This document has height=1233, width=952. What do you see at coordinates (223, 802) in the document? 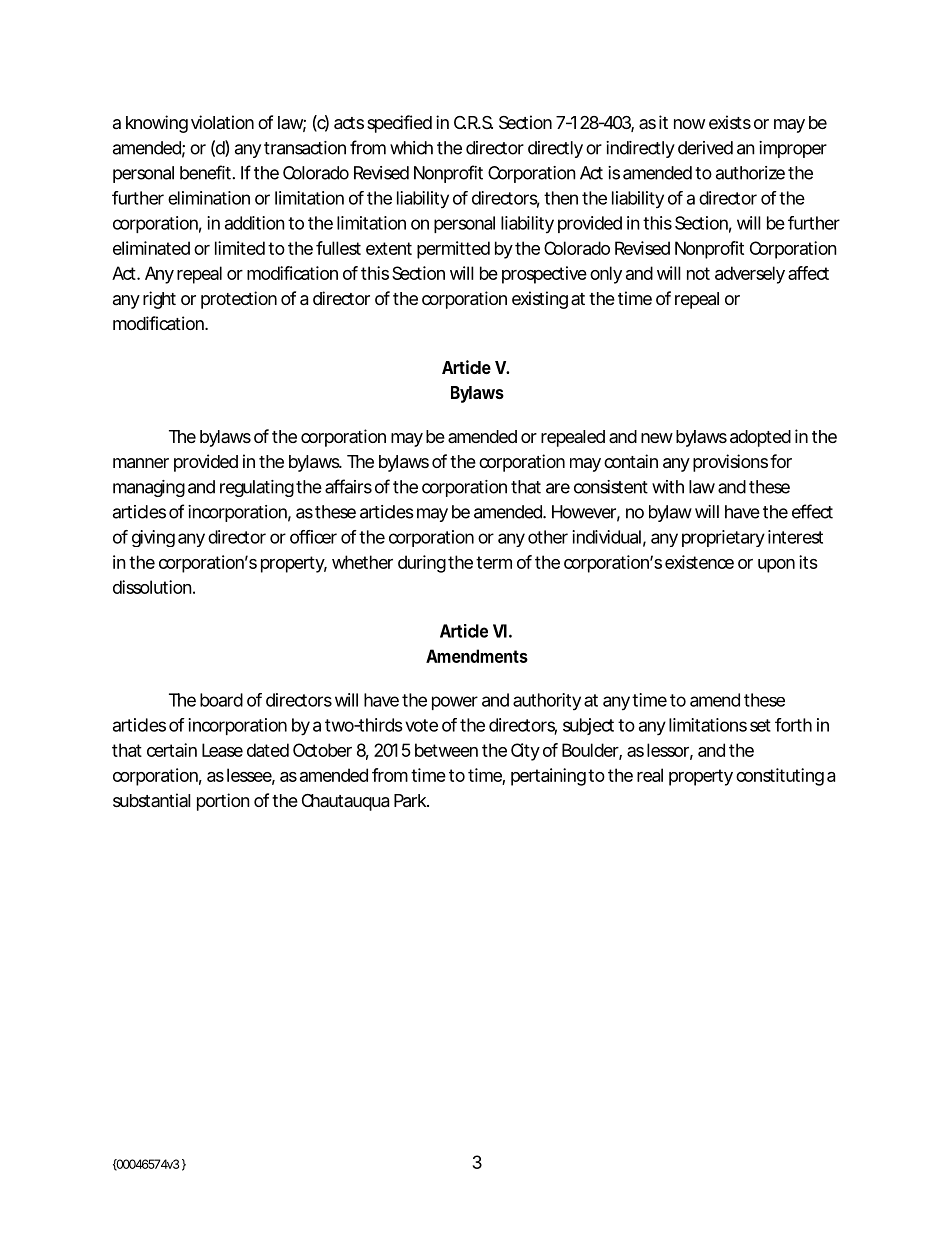
I see `portion` at bounding box center [223, 802].
